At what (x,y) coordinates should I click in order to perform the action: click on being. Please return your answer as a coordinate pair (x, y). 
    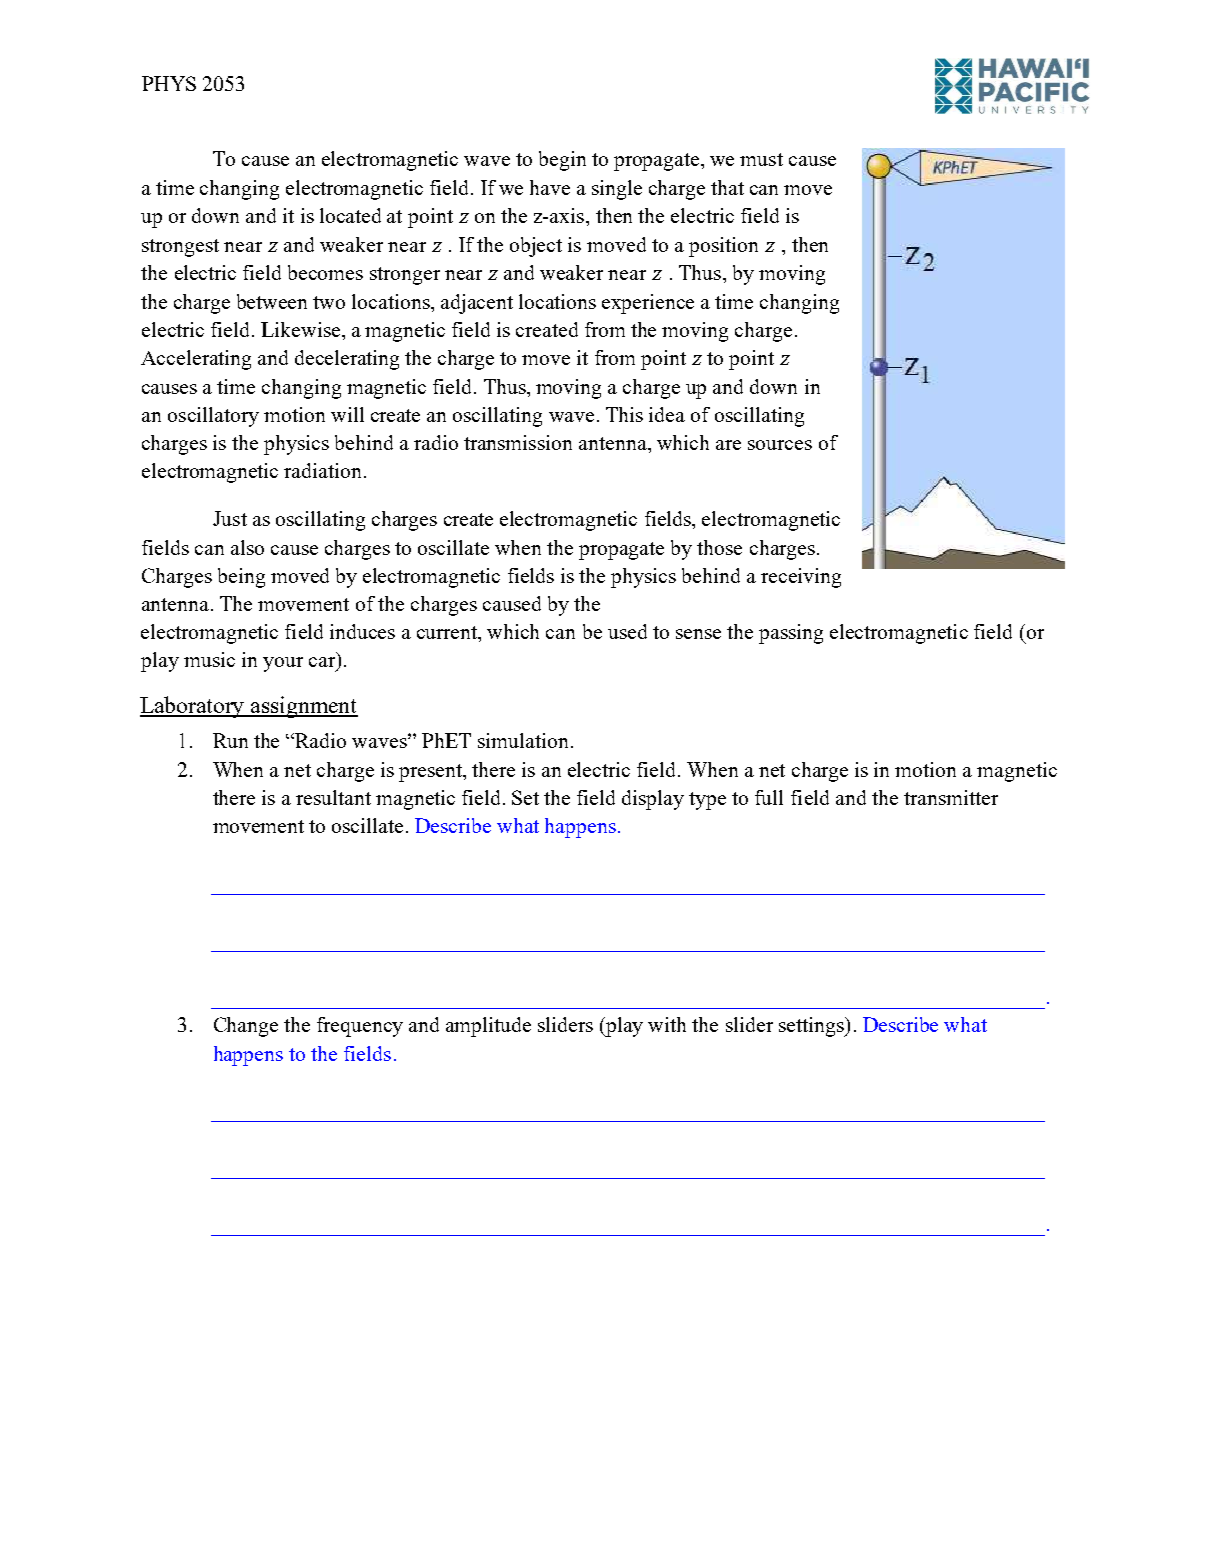
    Looking at the image, I should click on (241, 578).
